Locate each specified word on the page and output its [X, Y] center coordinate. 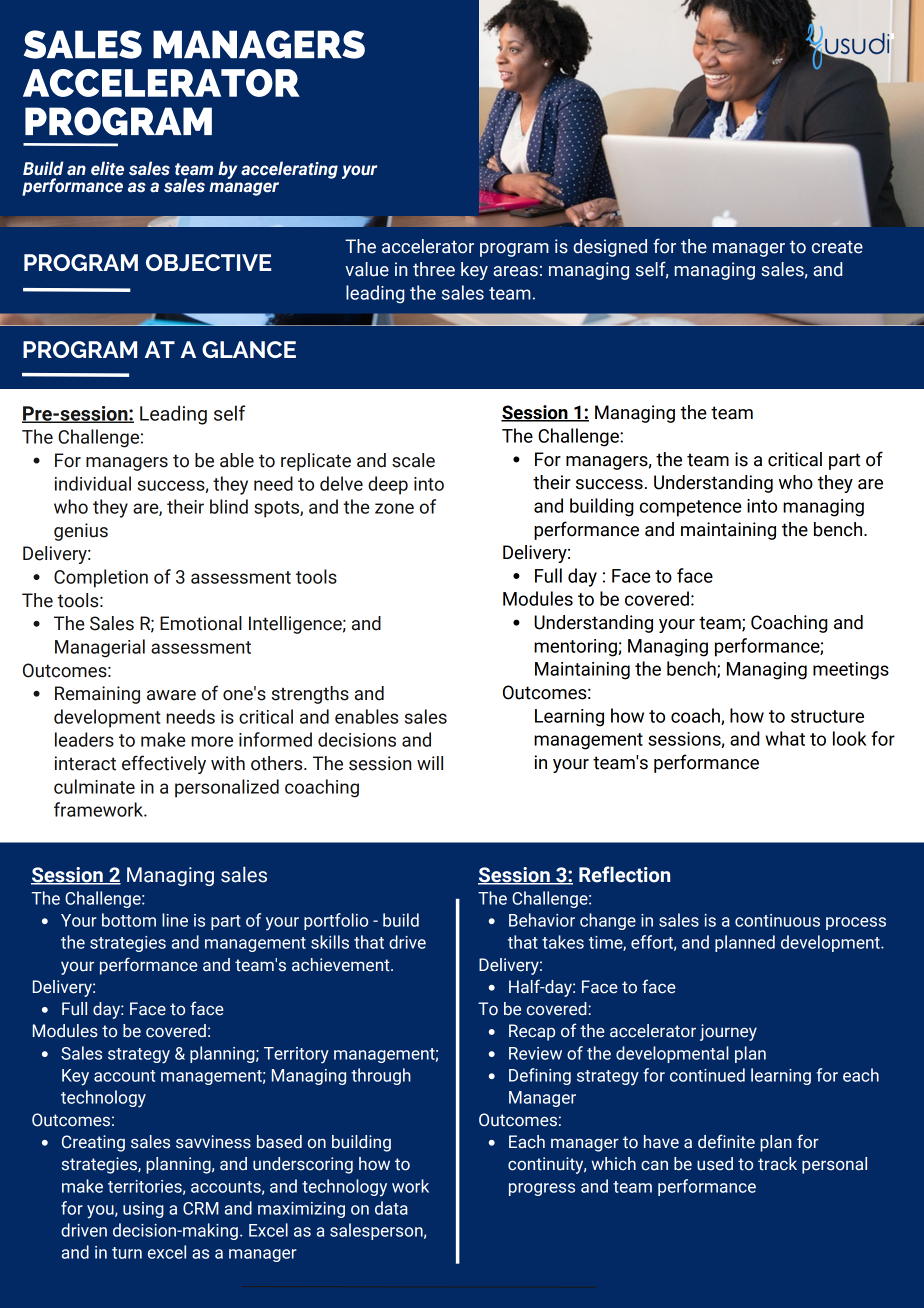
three [434, 269]
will [430, 763]
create [837, 247]
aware [171, 695]
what [785, 738]
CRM [201, 1208]
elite [107, 168]
